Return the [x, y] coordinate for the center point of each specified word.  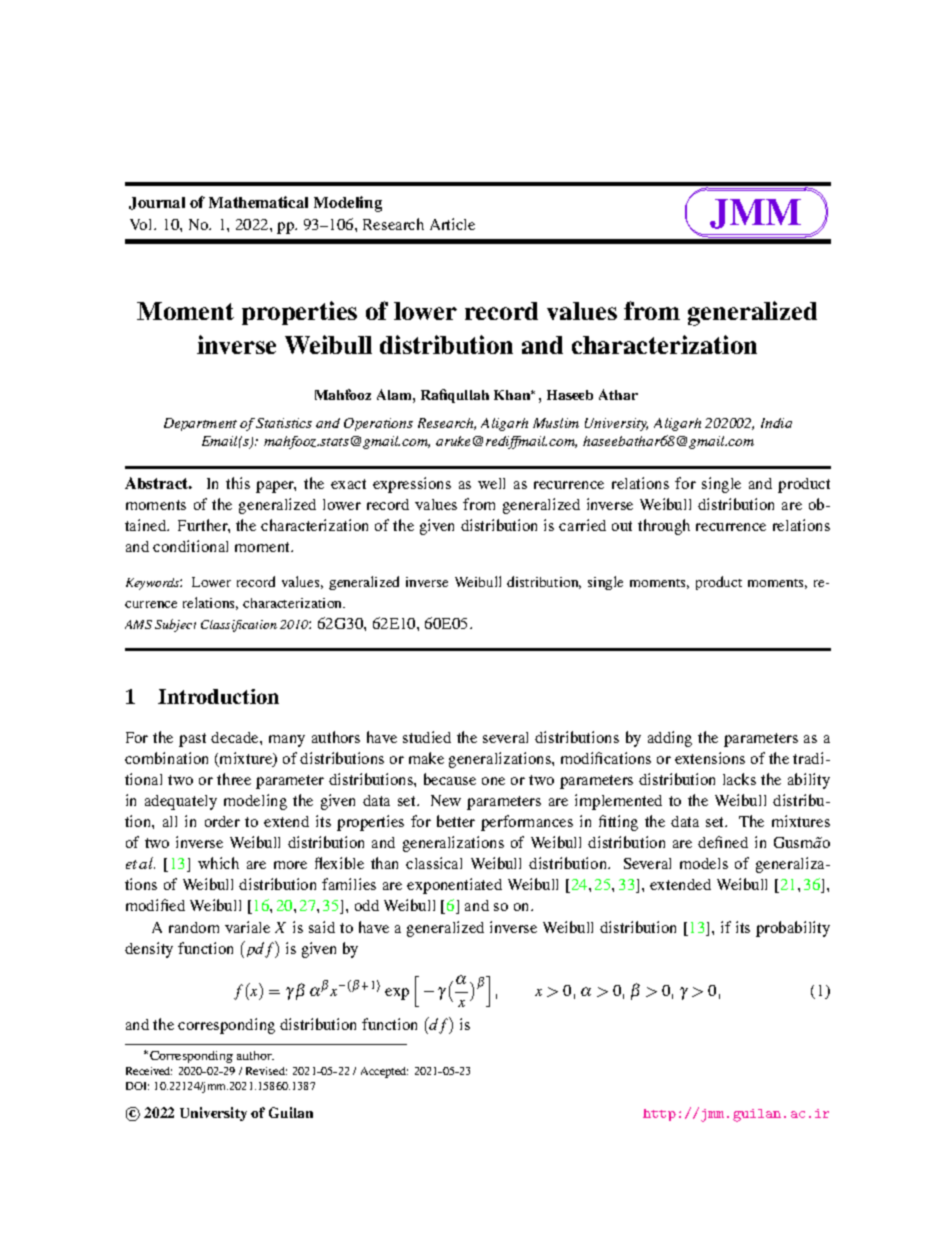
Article [452, 224]
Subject [175, 625]
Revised [266, 1071]
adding [670, 739]
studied [427, 737]
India [776, 423]
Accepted [384, 1072]
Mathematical [258, 202]
